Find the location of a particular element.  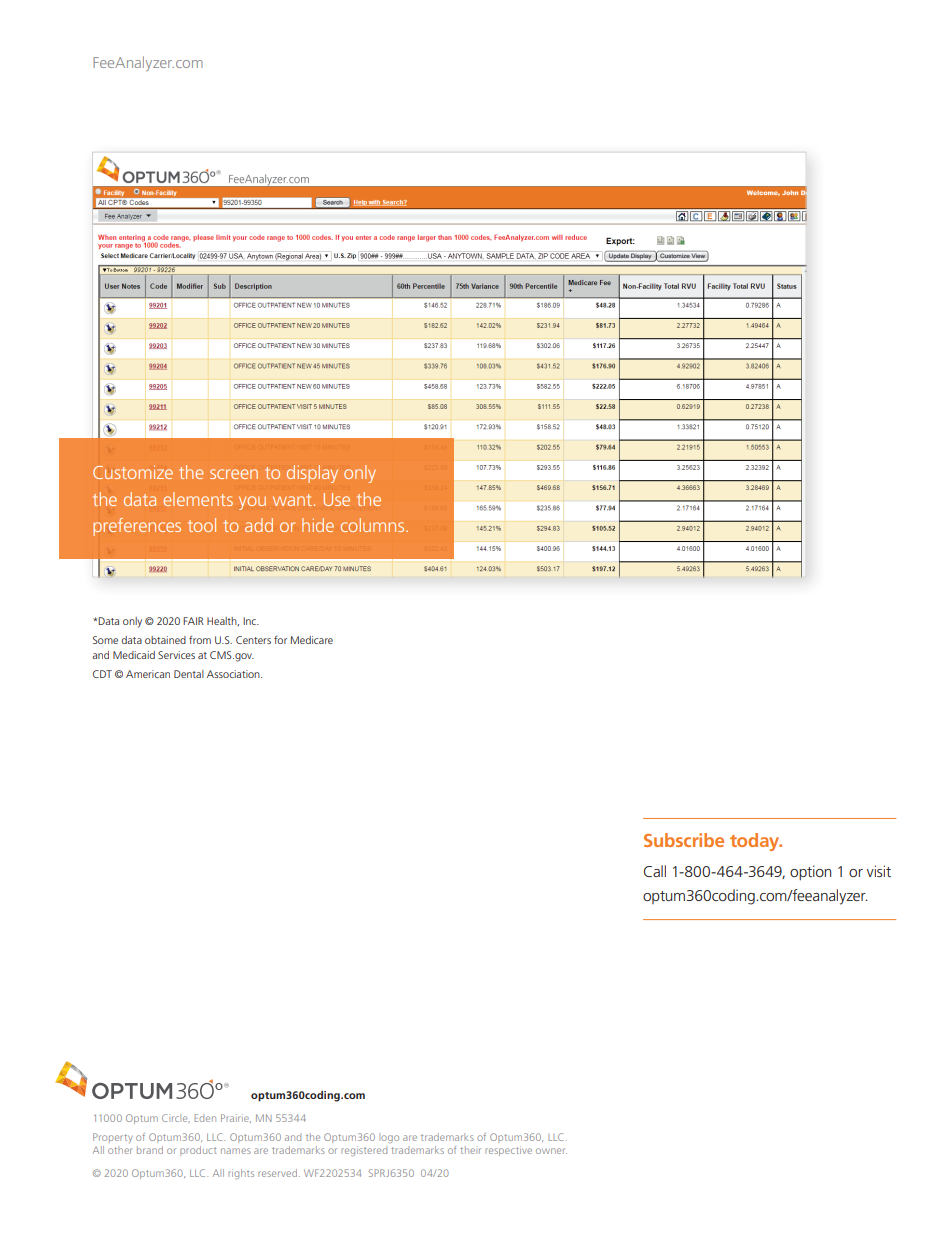

today is located at coordinates (756, 842).
